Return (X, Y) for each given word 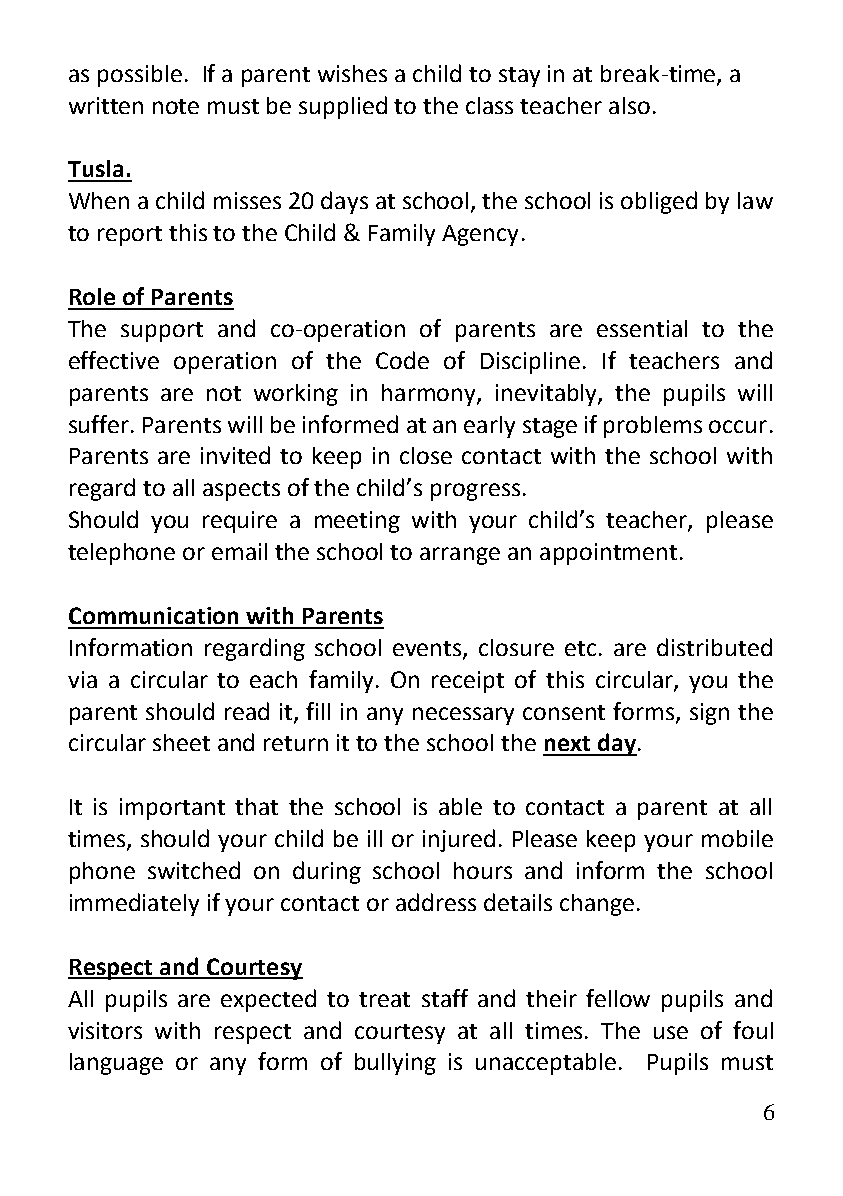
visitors (105, 1030)
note (176, 106)
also (629, 105)
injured (459, 840)
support (162, 332)
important (172, 809)
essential (642, 328)
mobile (737, 838)
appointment (608, 554)
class (489, 105)
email (239, 551)
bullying (395, 1064)
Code (402, 360)
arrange (460, 556)
